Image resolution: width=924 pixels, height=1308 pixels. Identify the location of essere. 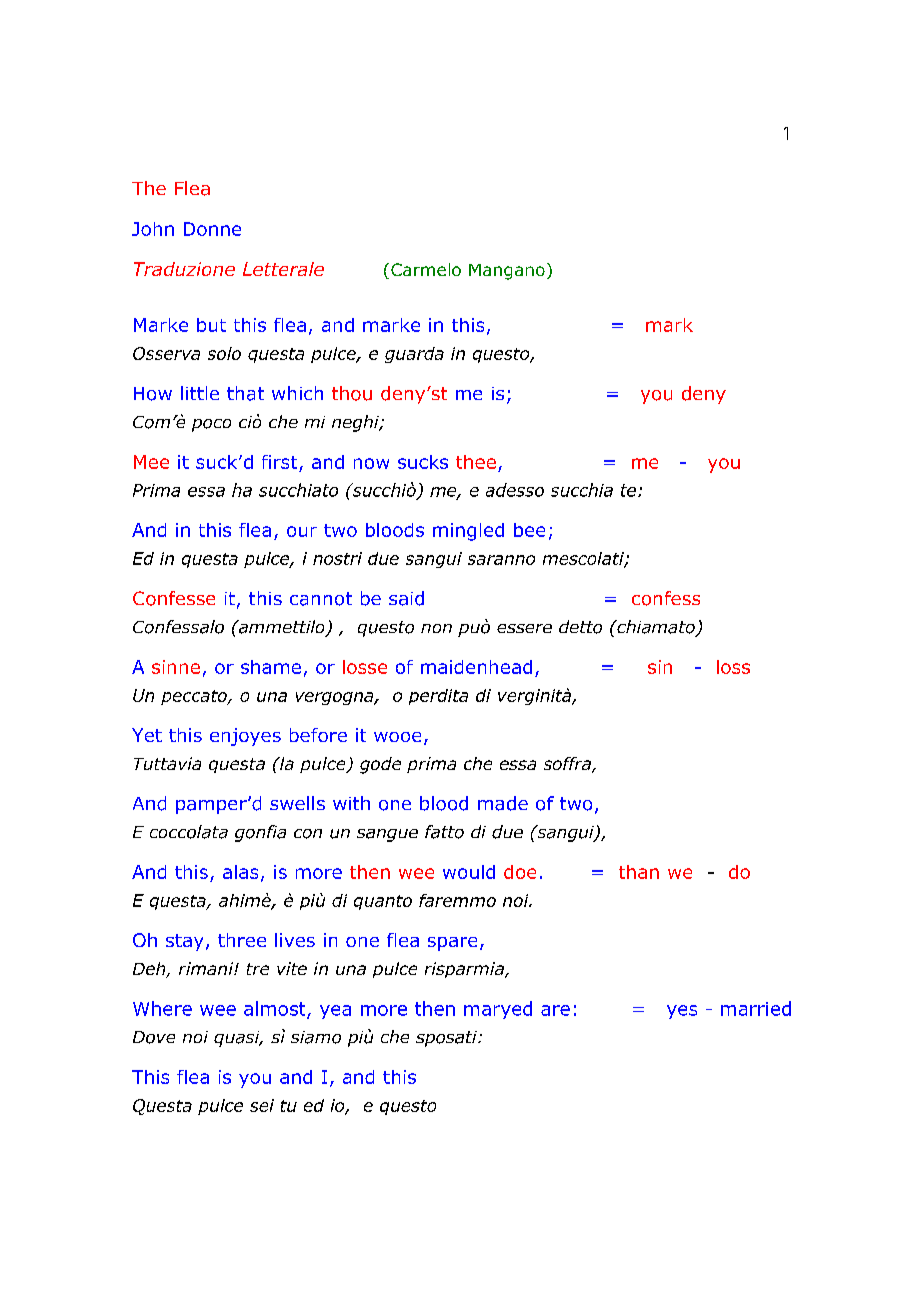
(524, 628).
